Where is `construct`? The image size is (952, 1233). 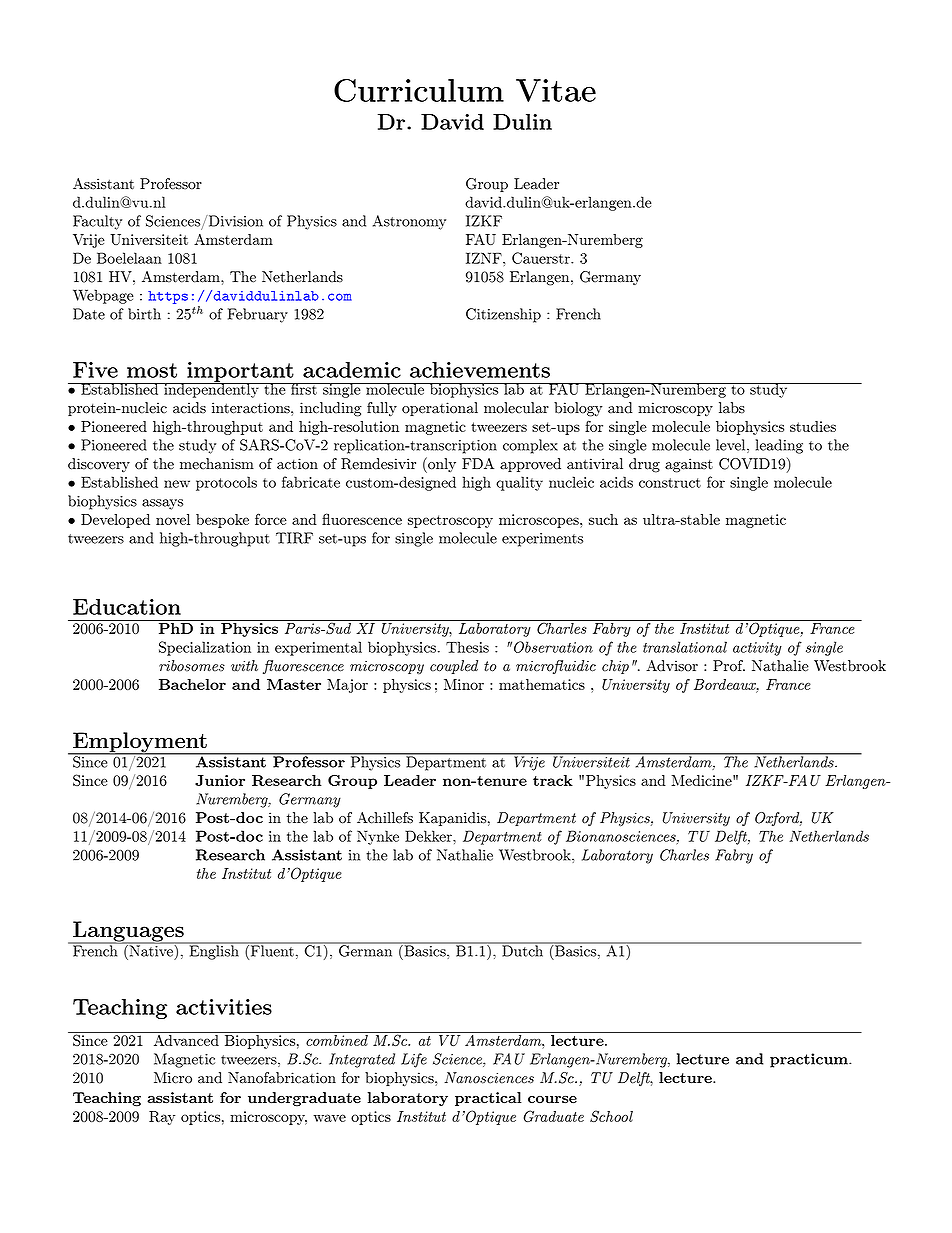
construct is located at coordinates (670, 483).
